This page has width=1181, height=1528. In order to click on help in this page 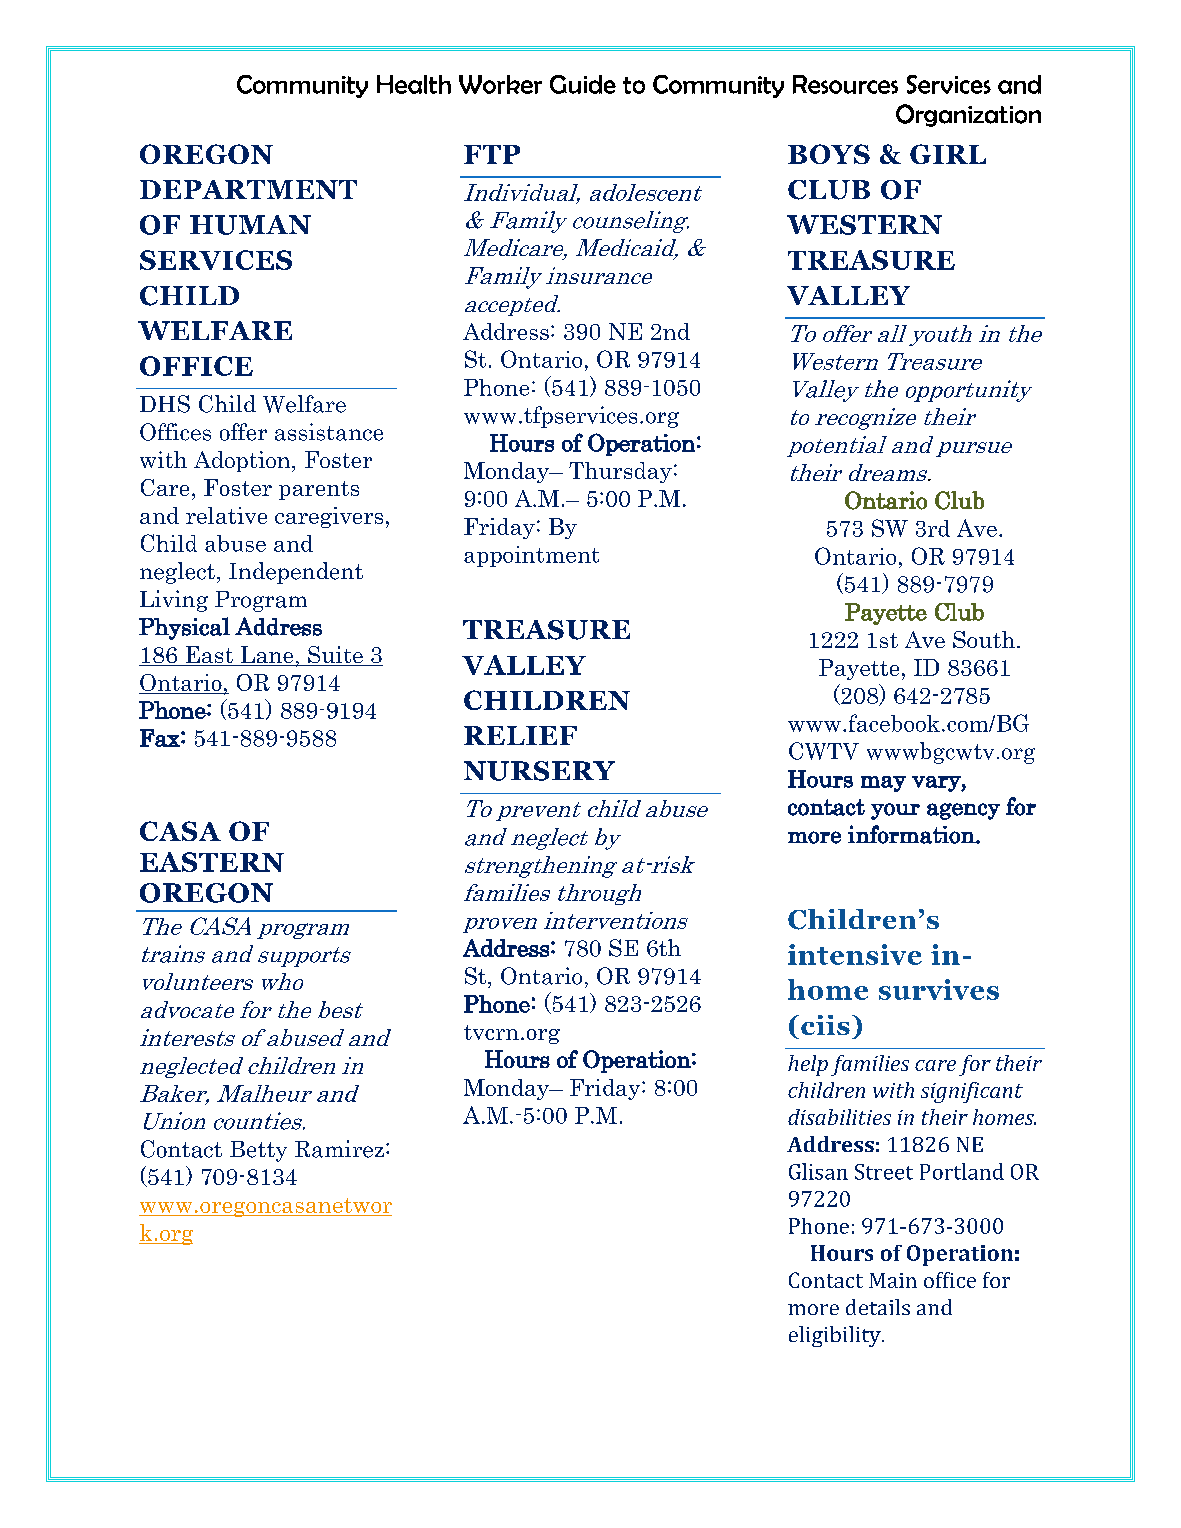, I will do `click(808, 1065)`.
